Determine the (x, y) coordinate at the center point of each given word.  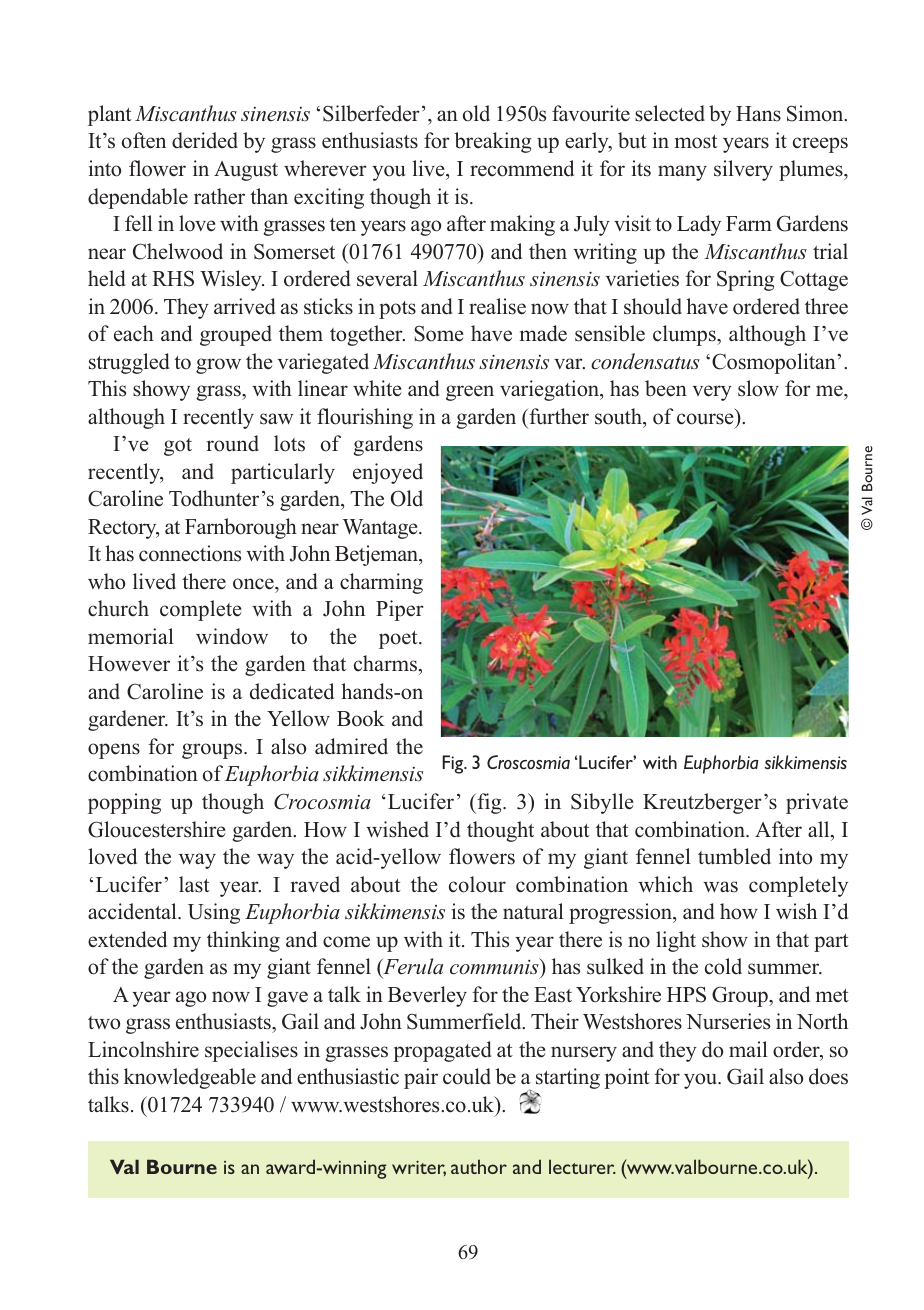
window (232, 636)
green (470, 393)
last (194, 884)
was (720, 887)
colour (477, 884)
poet (399, 640)
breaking (492, 142)
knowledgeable (190, 1078)
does (828, 1076)
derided (205, 140)
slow (758, 388)
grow (218, 366)
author (479, 1166)
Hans (758, 114)
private (817, 803)
